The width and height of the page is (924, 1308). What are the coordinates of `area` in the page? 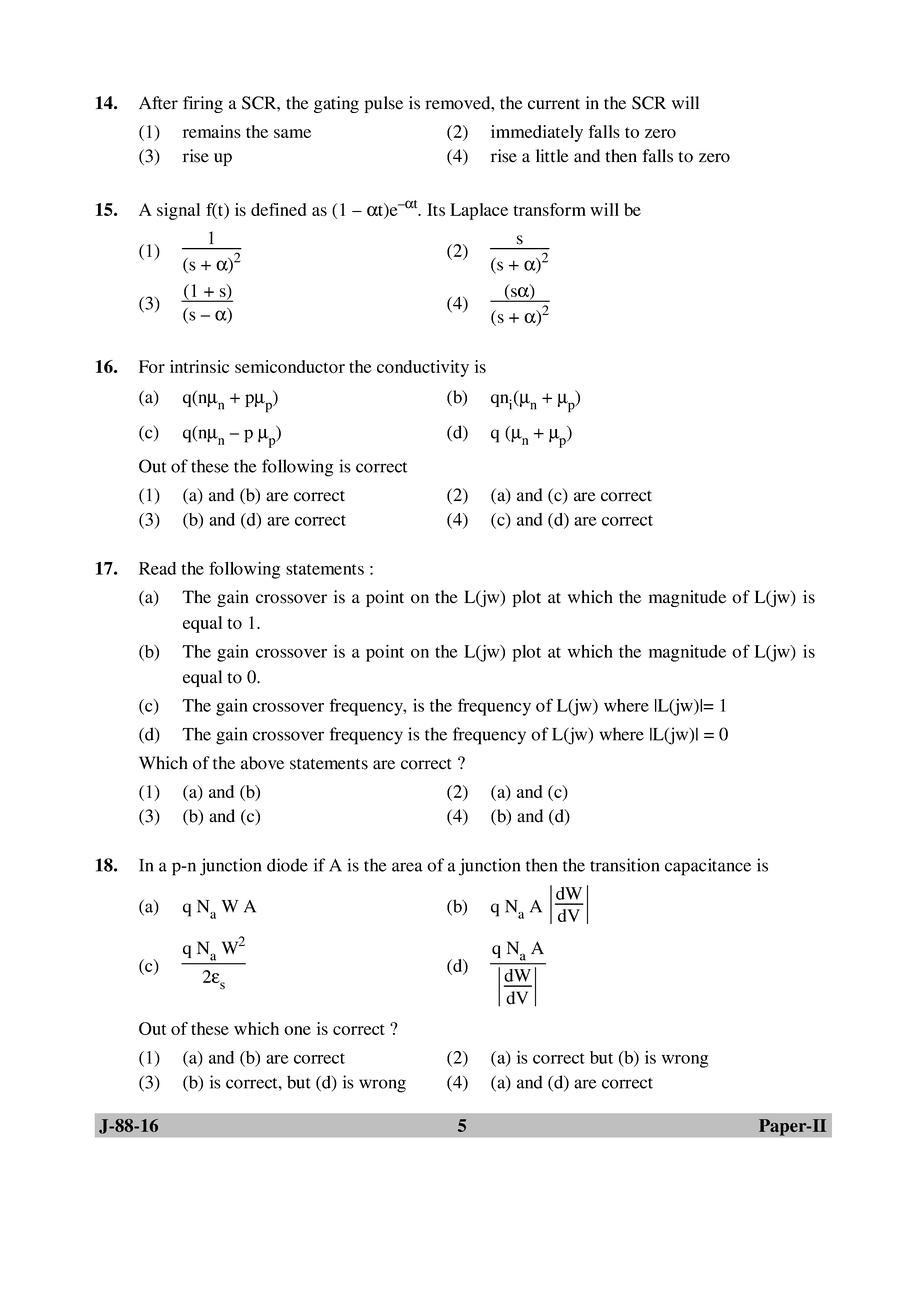 It's located at (407, 867).
